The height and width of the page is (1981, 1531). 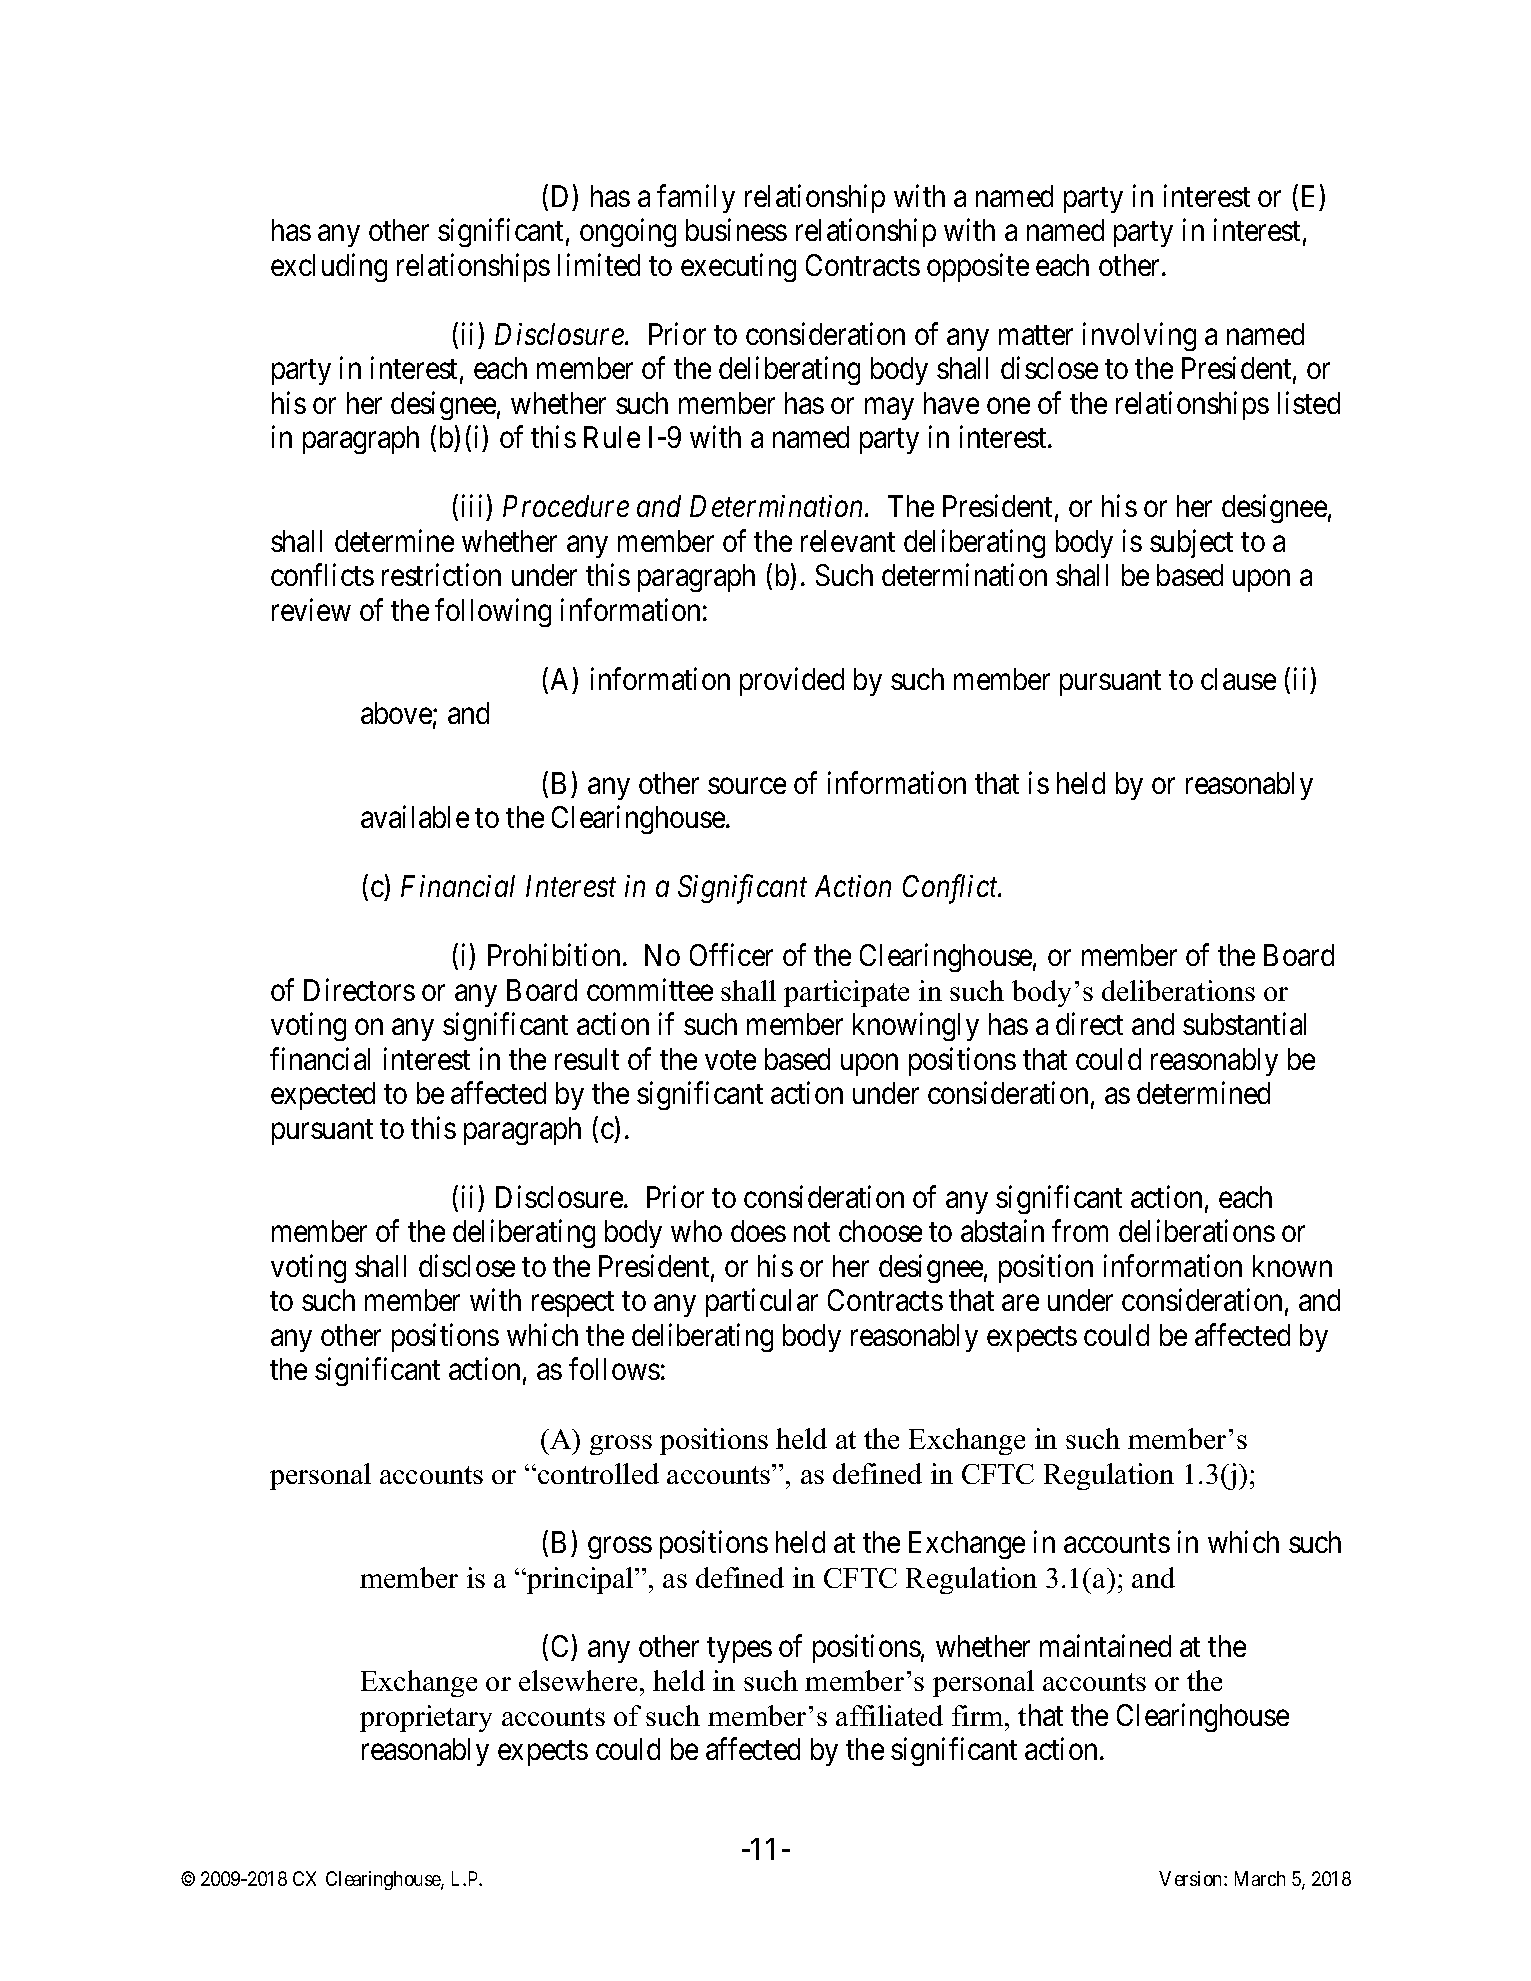 I want to click on clause, so click(x=1238, y=679).
